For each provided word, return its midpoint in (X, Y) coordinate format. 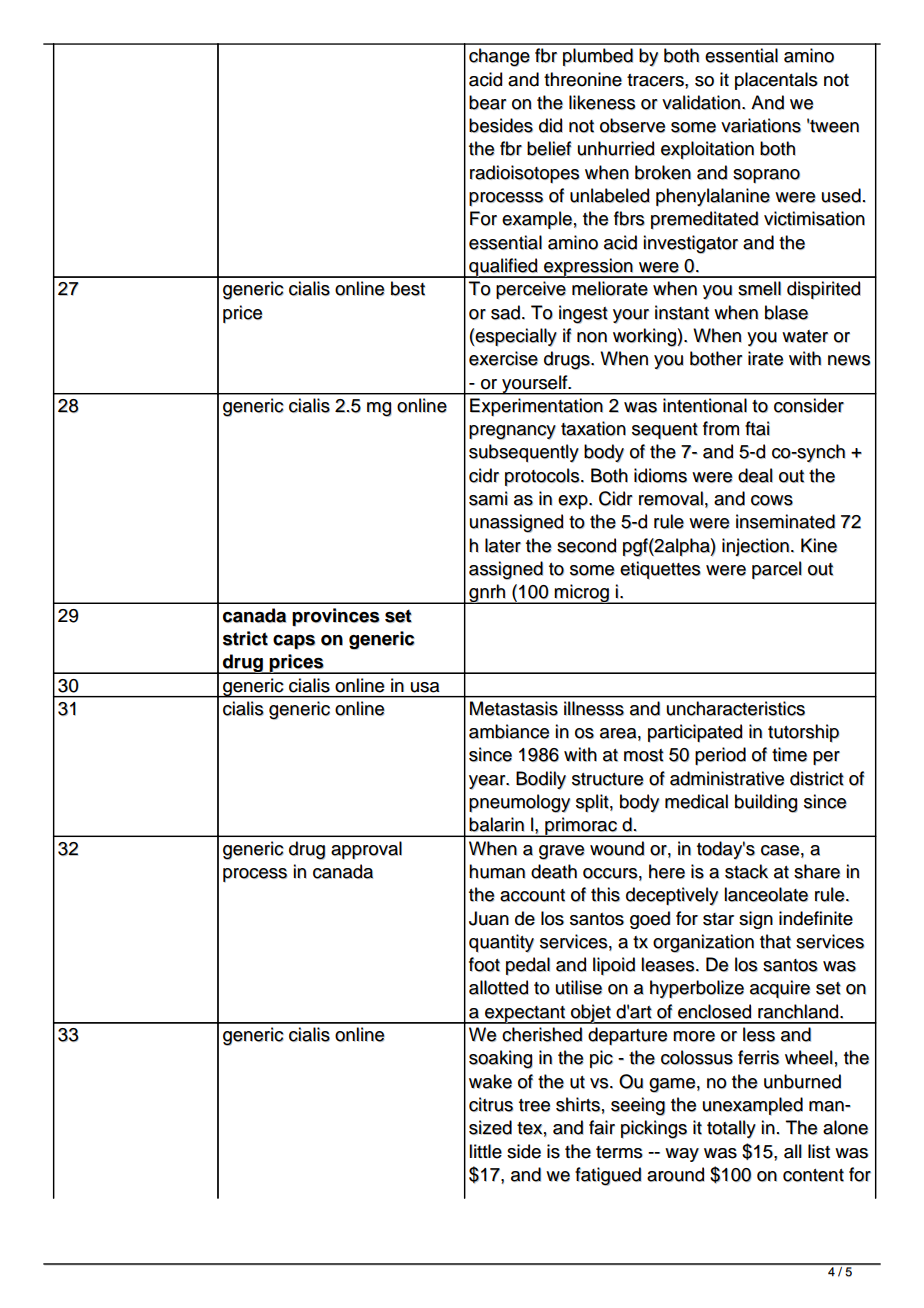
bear (488, 102)
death (554, 871)
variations (761, 125)
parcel (777, 570)
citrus (491, 1104)
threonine (583, 79)
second (586, 545)
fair (602, 1127)
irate (765, 358)
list (819, 1151)
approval (366, 850)
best (408, 288)
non (592, 337)
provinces (336, 617)
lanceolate (766, 894)
